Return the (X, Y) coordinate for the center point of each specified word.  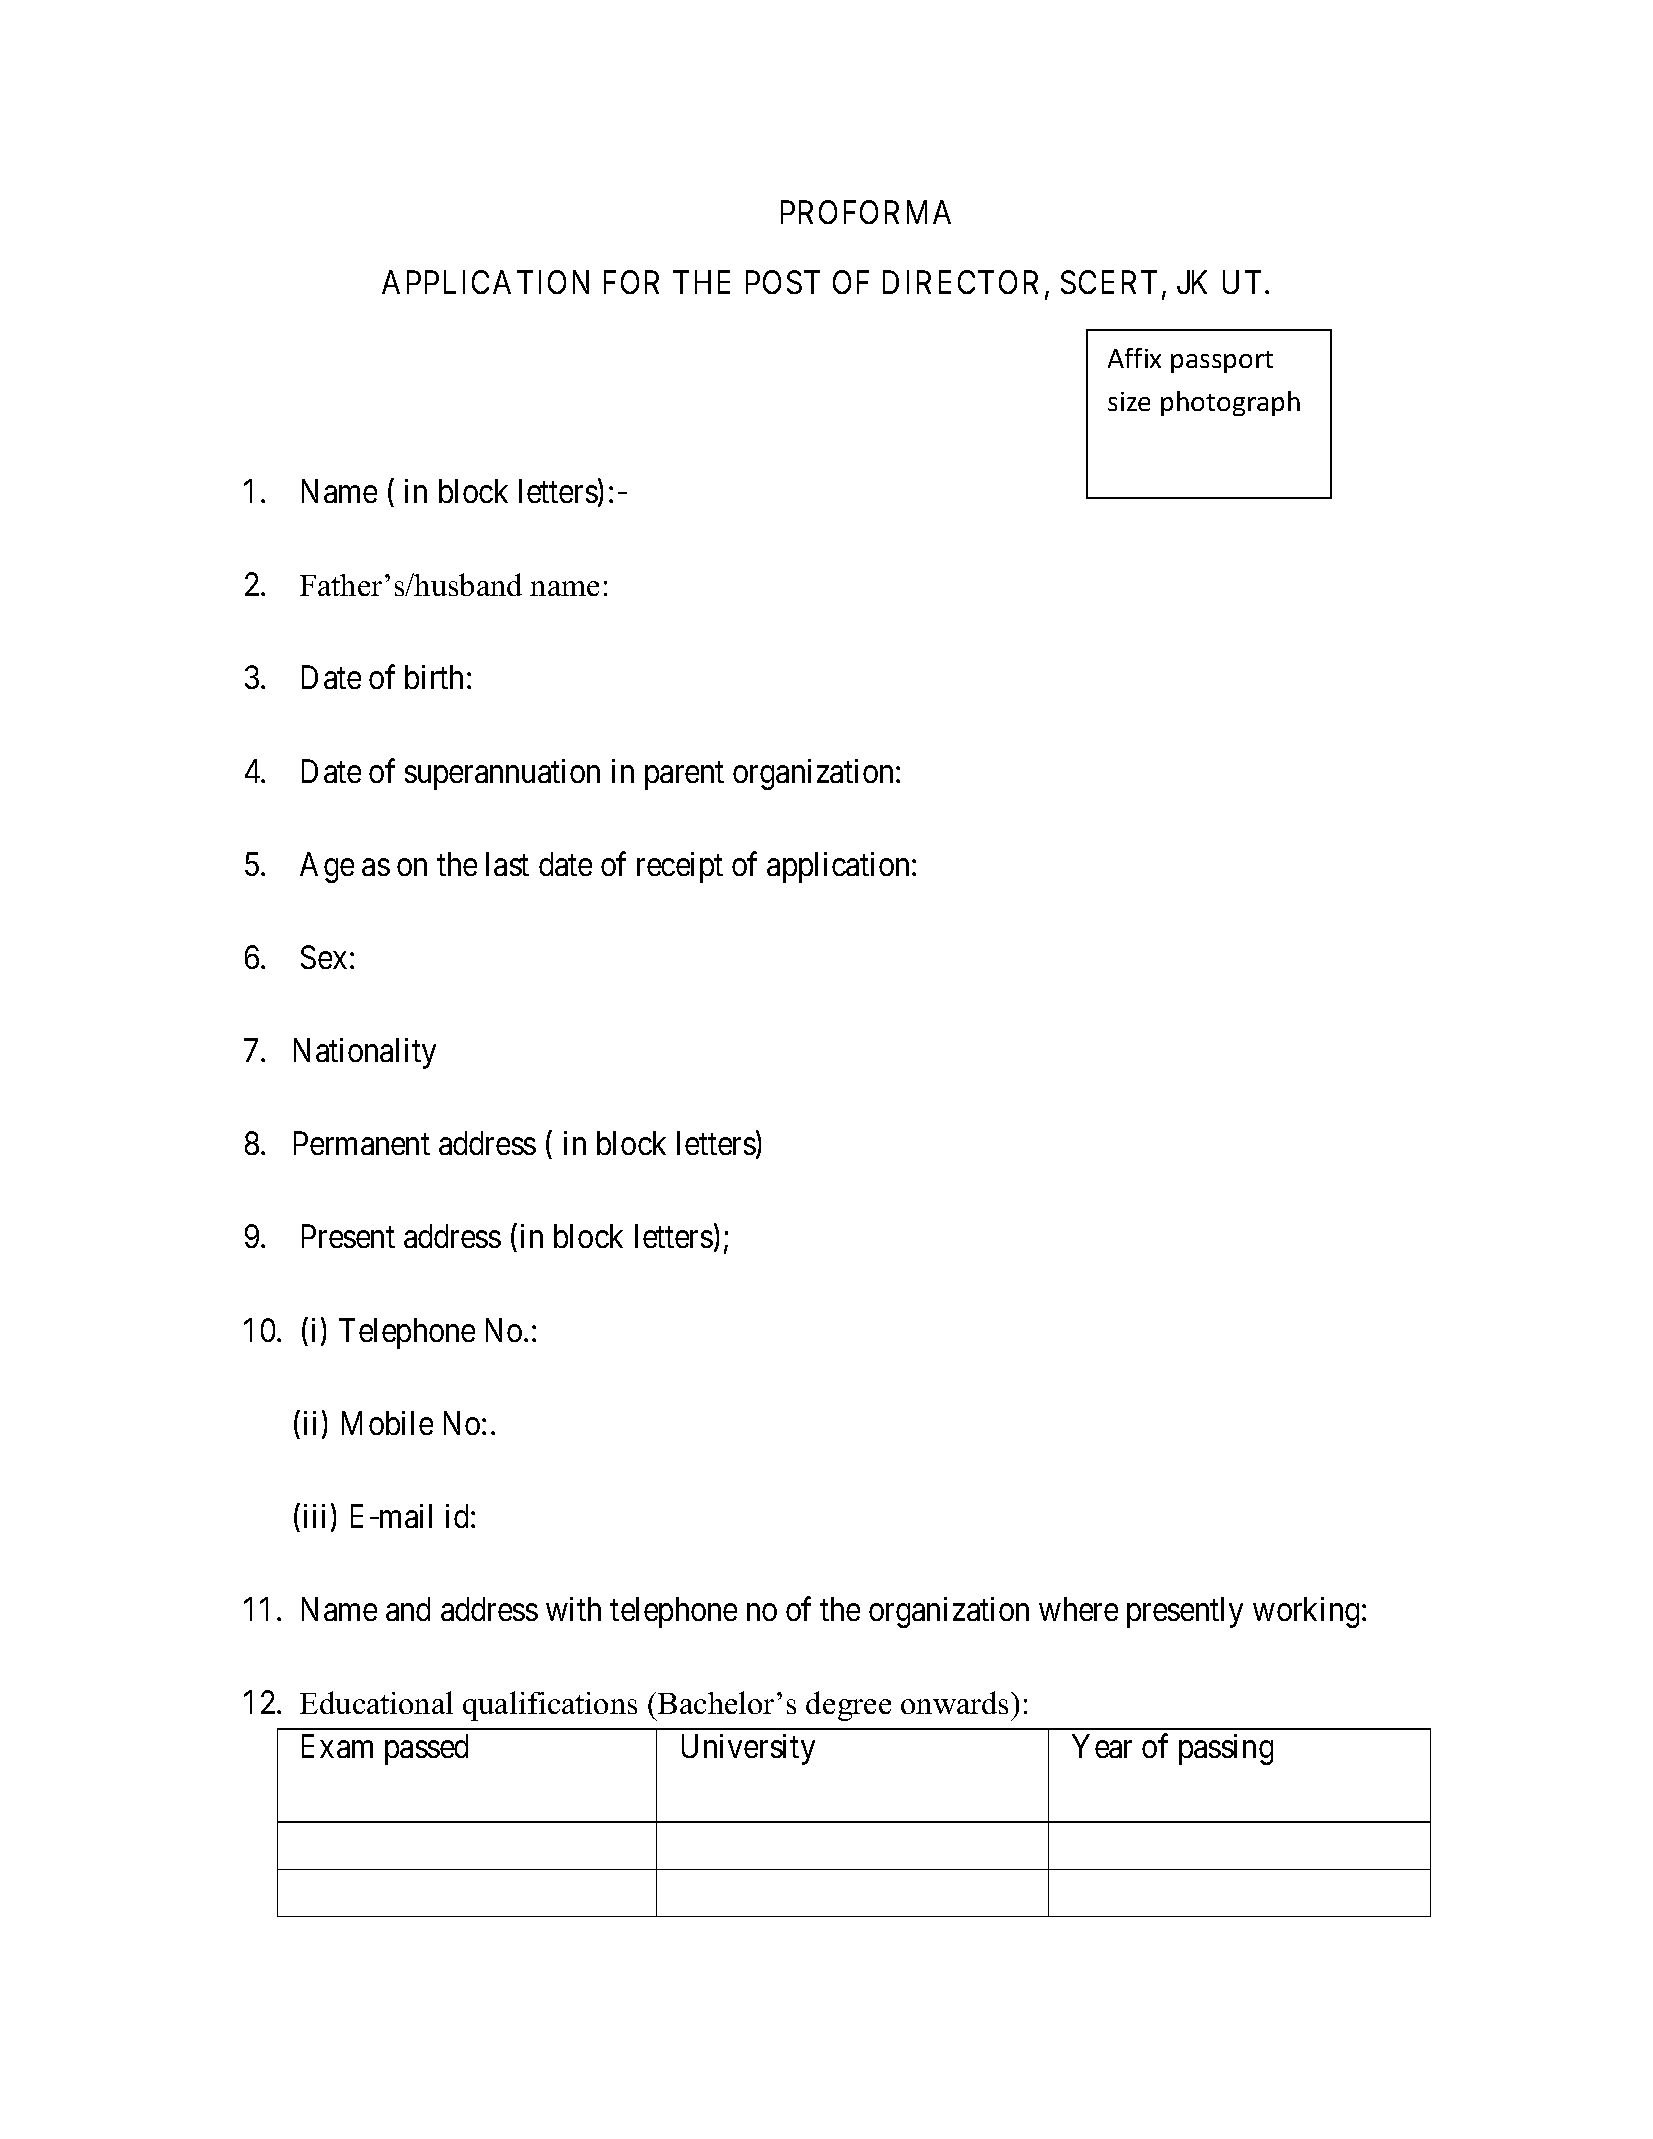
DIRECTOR (960, 282)
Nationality (365, 1053)
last (507, 864)
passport (1222, 362)
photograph (1230, 403)
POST (783, 282)
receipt (680, 867)
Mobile (387, 1423)
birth (434, 677)
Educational (376, 1702)
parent (684, 776)
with (573, 1609)
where (1078, 1609)
